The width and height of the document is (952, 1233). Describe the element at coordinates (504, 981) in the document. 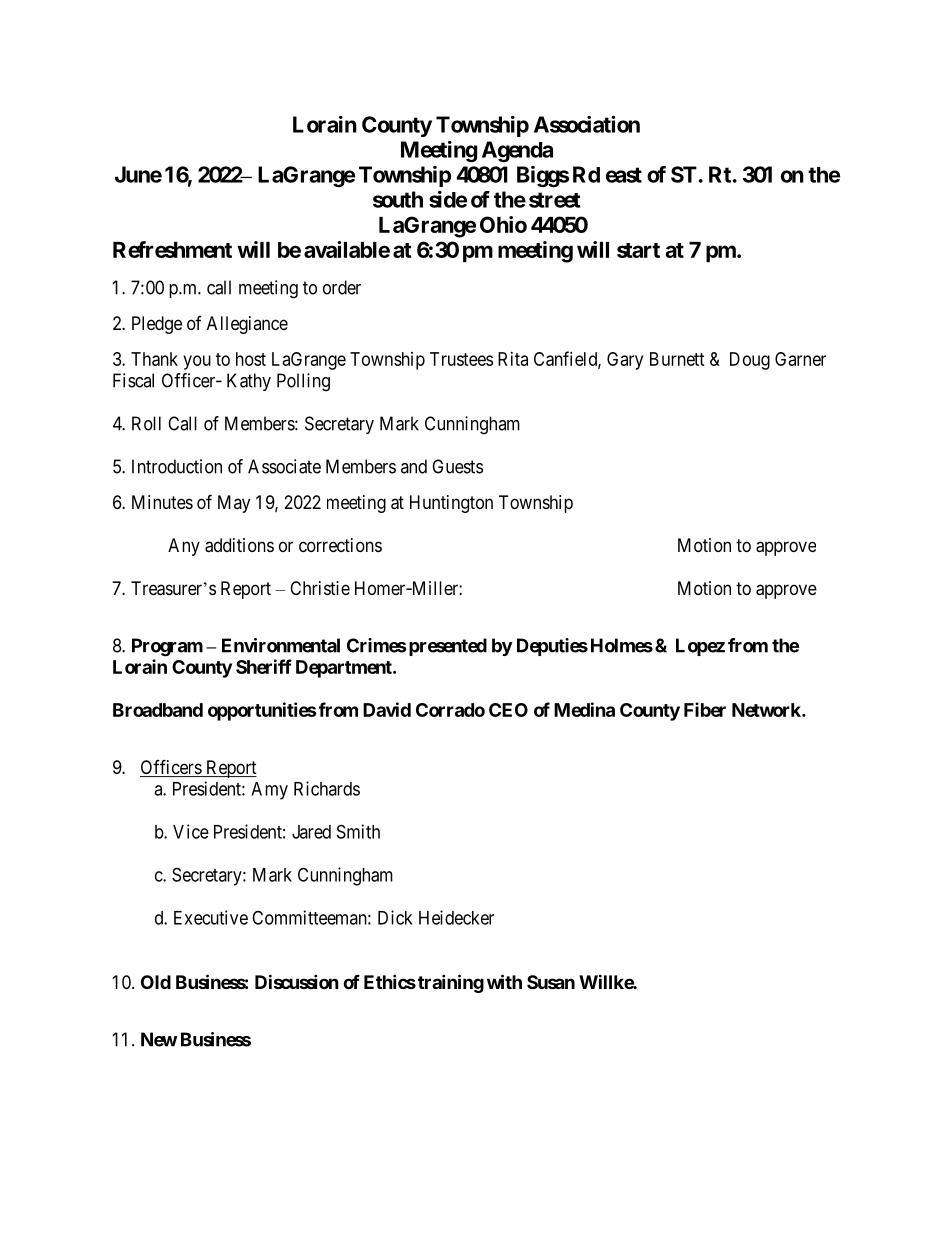

I see `with` at that location.
